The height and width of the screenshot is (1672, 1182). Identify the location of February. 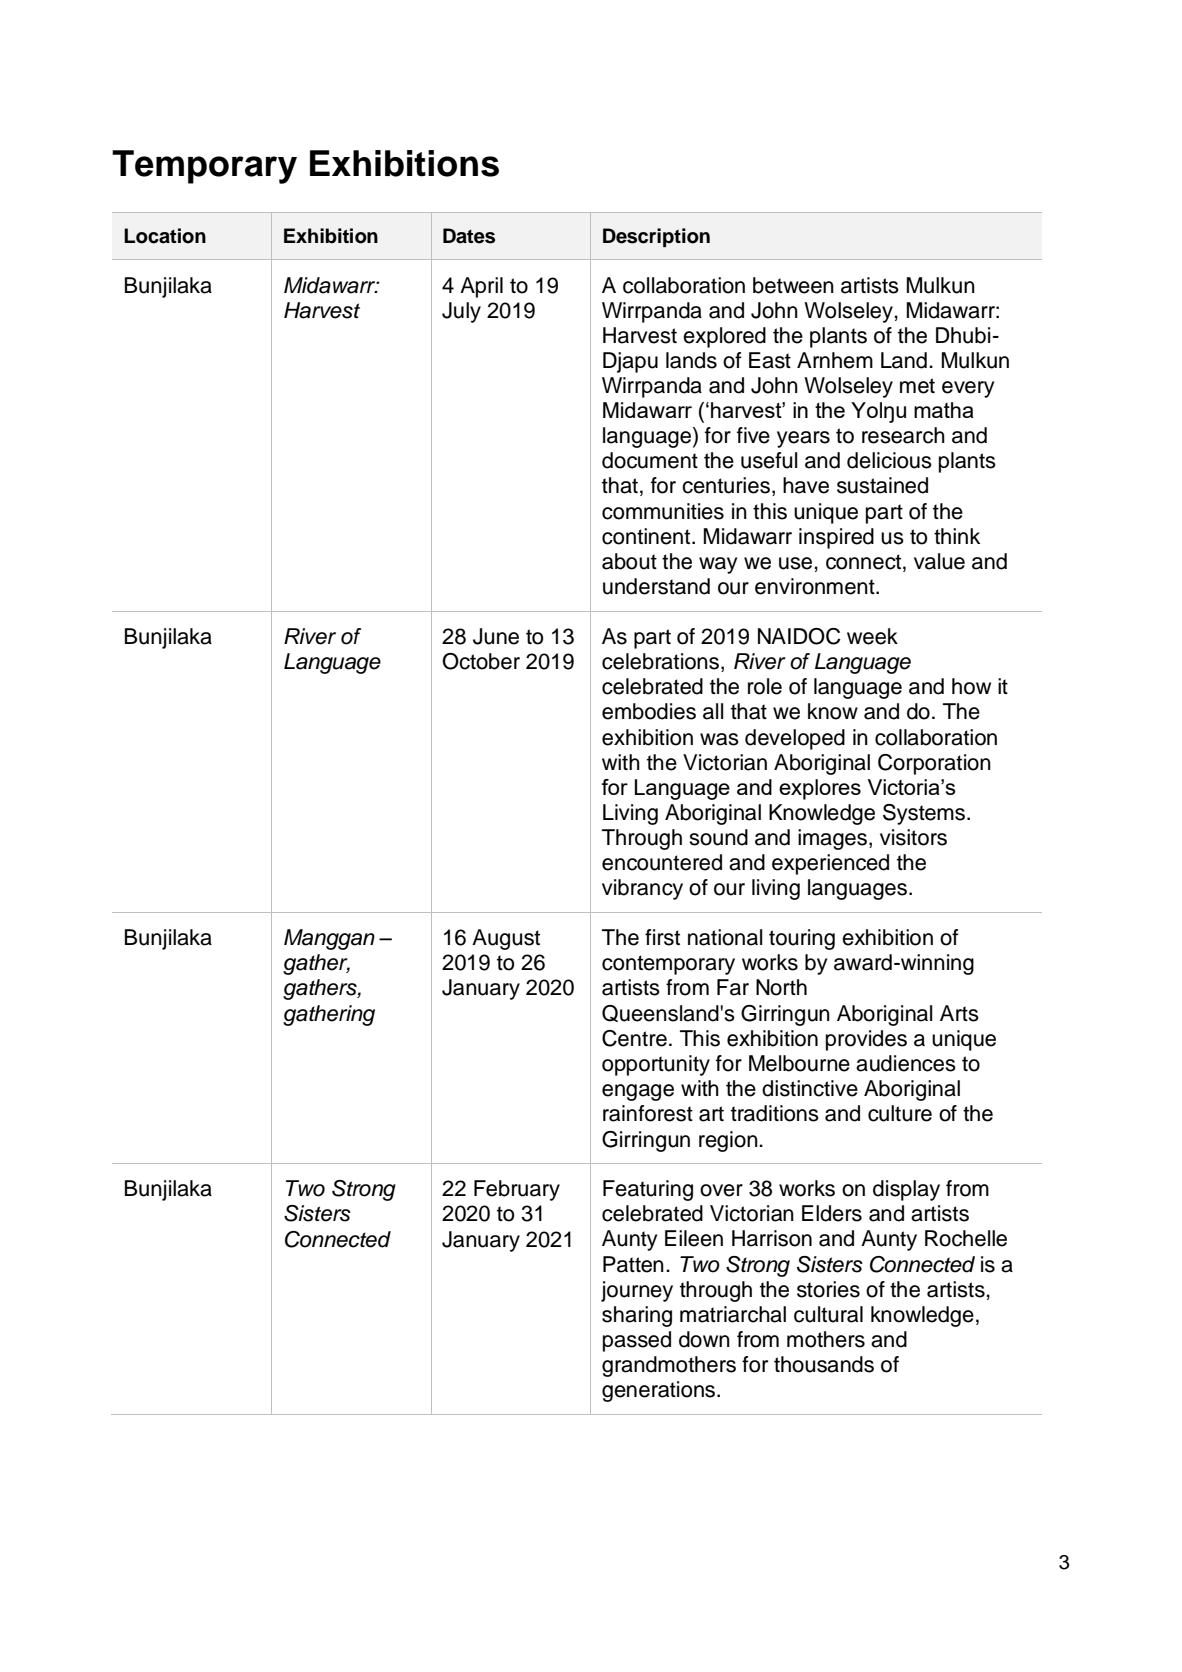
(517, 1190).
